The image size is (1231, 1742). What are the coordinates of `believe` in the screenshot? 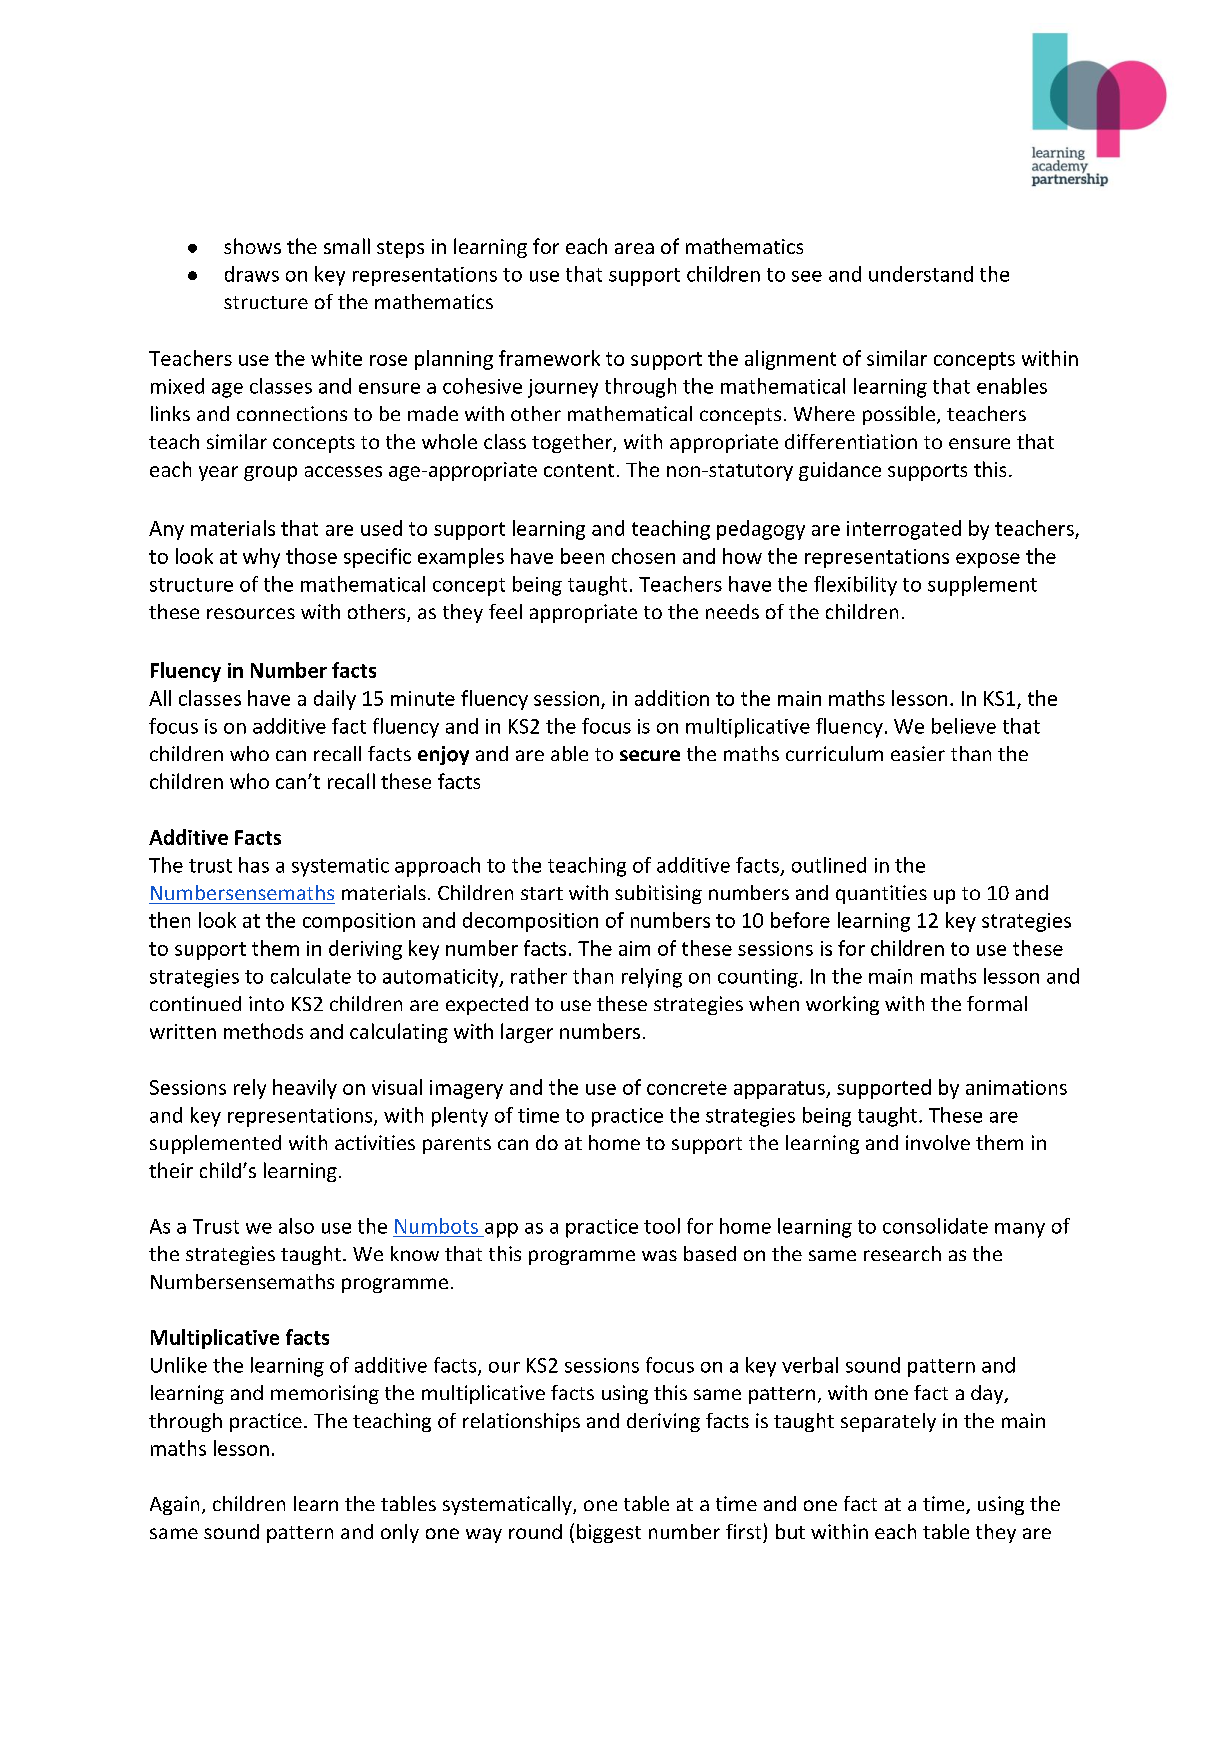 It's located at (964, 726).
